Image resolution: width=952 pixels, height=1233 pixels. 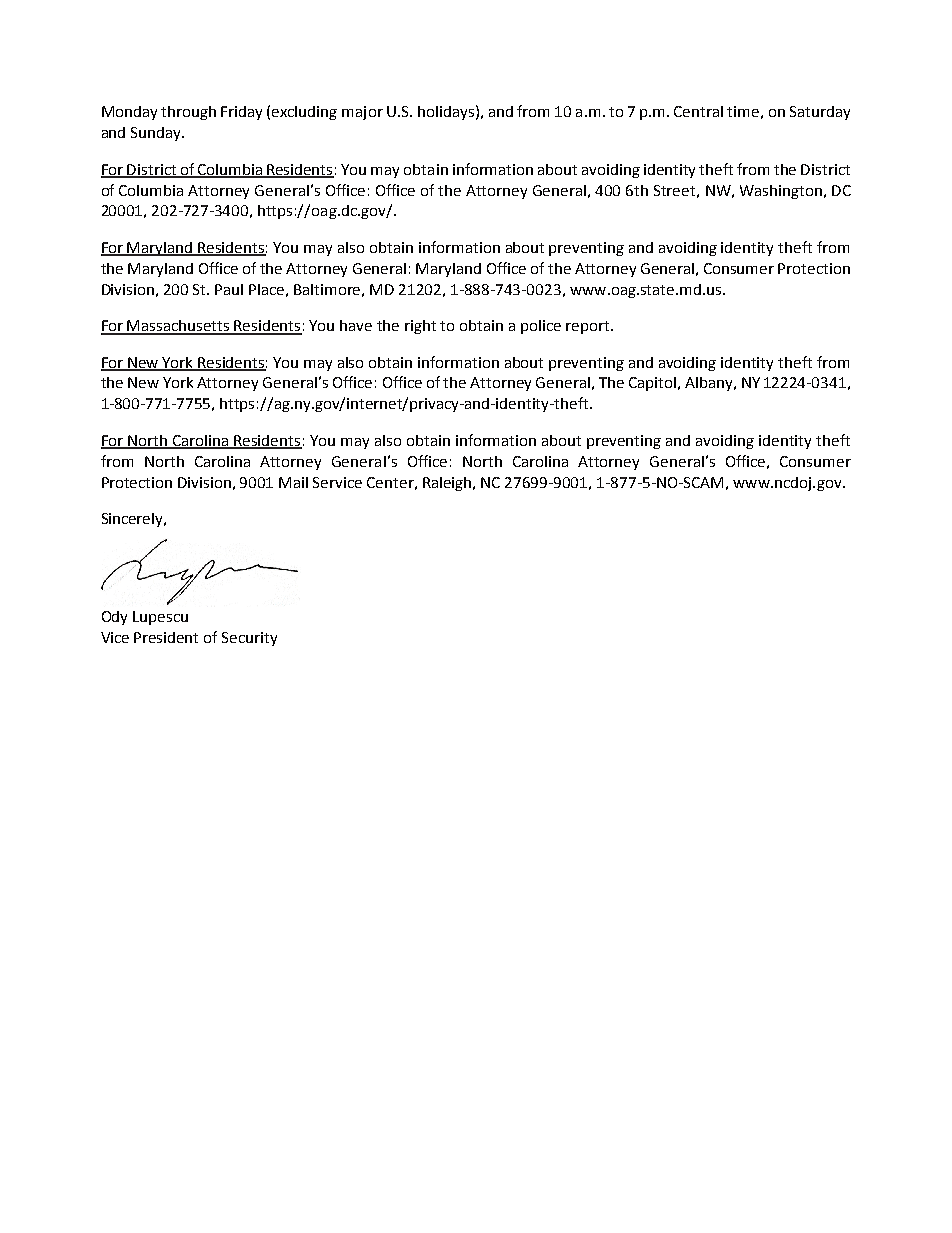 I want to click on holidays, so click(x=446, y=113).
